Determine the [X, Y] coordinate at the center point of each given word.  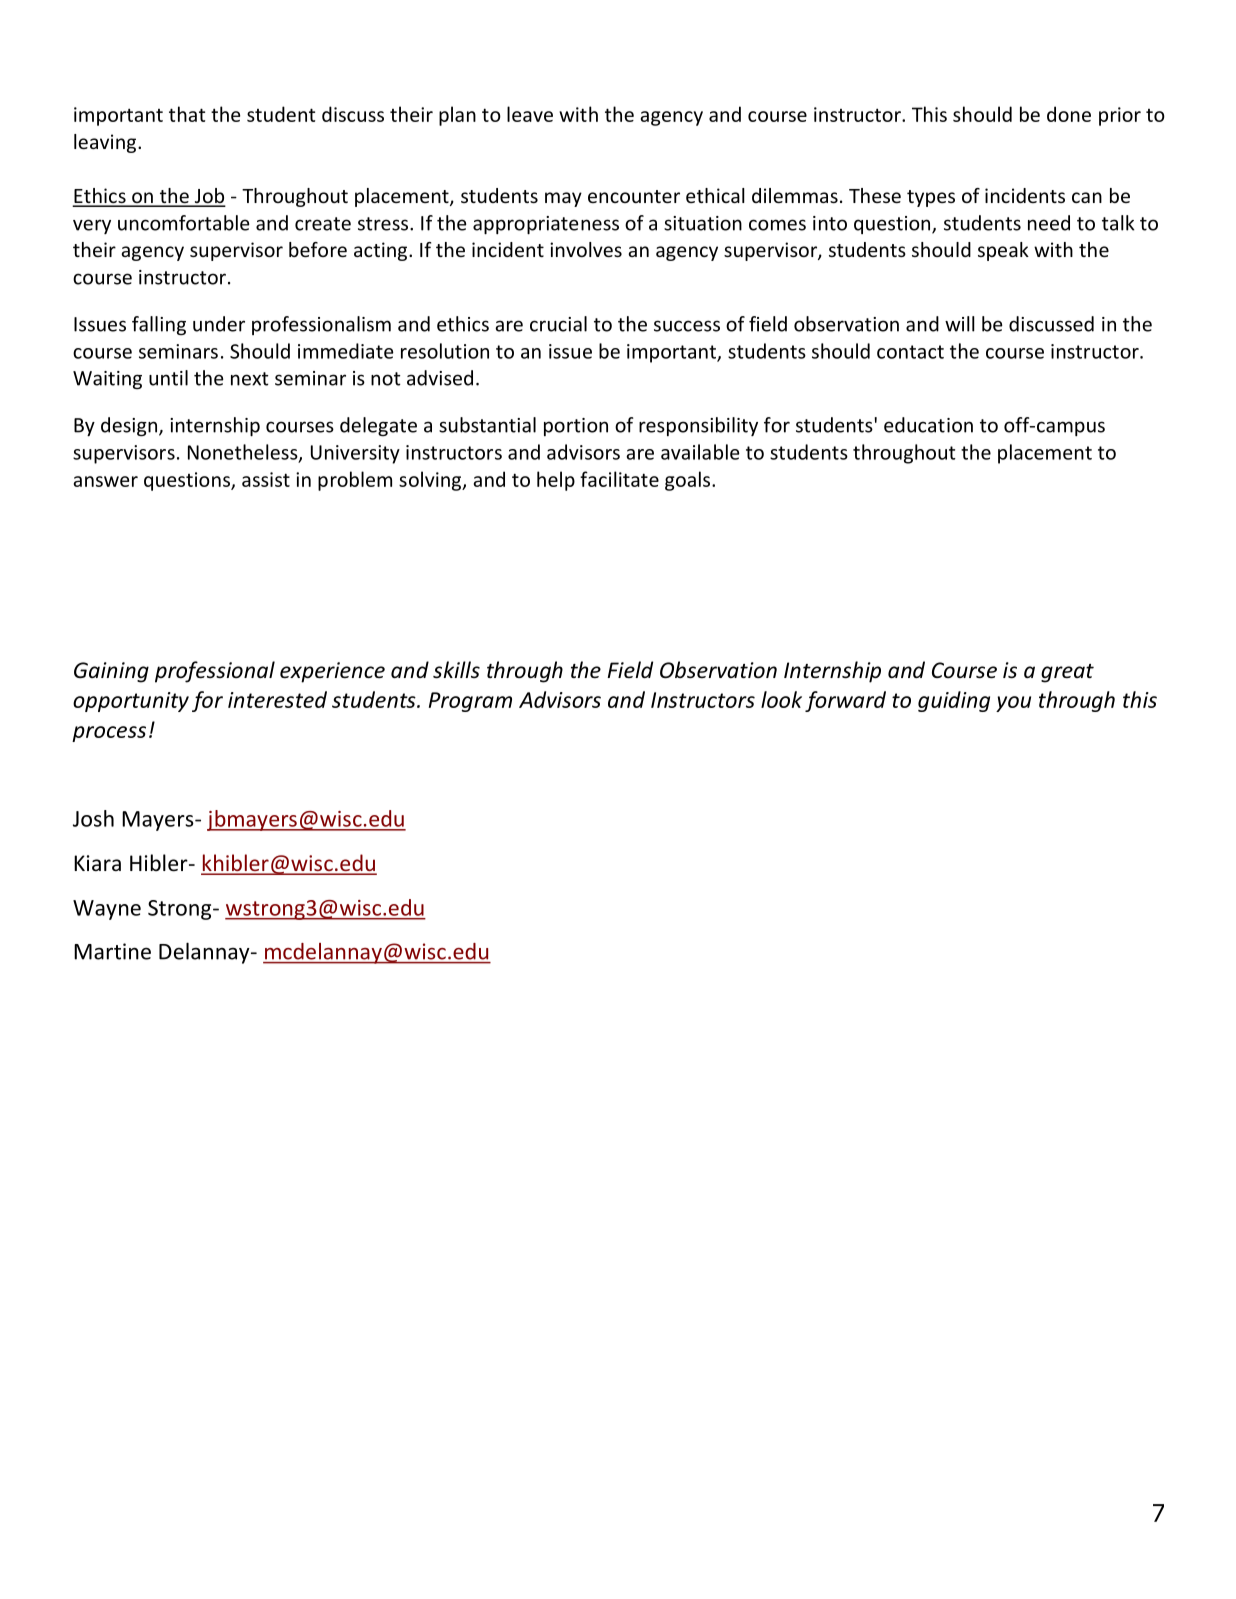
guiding [954, 701]
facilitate [619, 479]
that [187, 114]
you [1013, 704]
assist [266, 479]
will [960, 324]
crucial [558, 324]
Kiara [97, 863]
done [1069, 114]
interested [277, 699]
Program [470, 702]
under [219, 324]
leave [530, 114]
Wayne [107, 910]
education [928, 425]
